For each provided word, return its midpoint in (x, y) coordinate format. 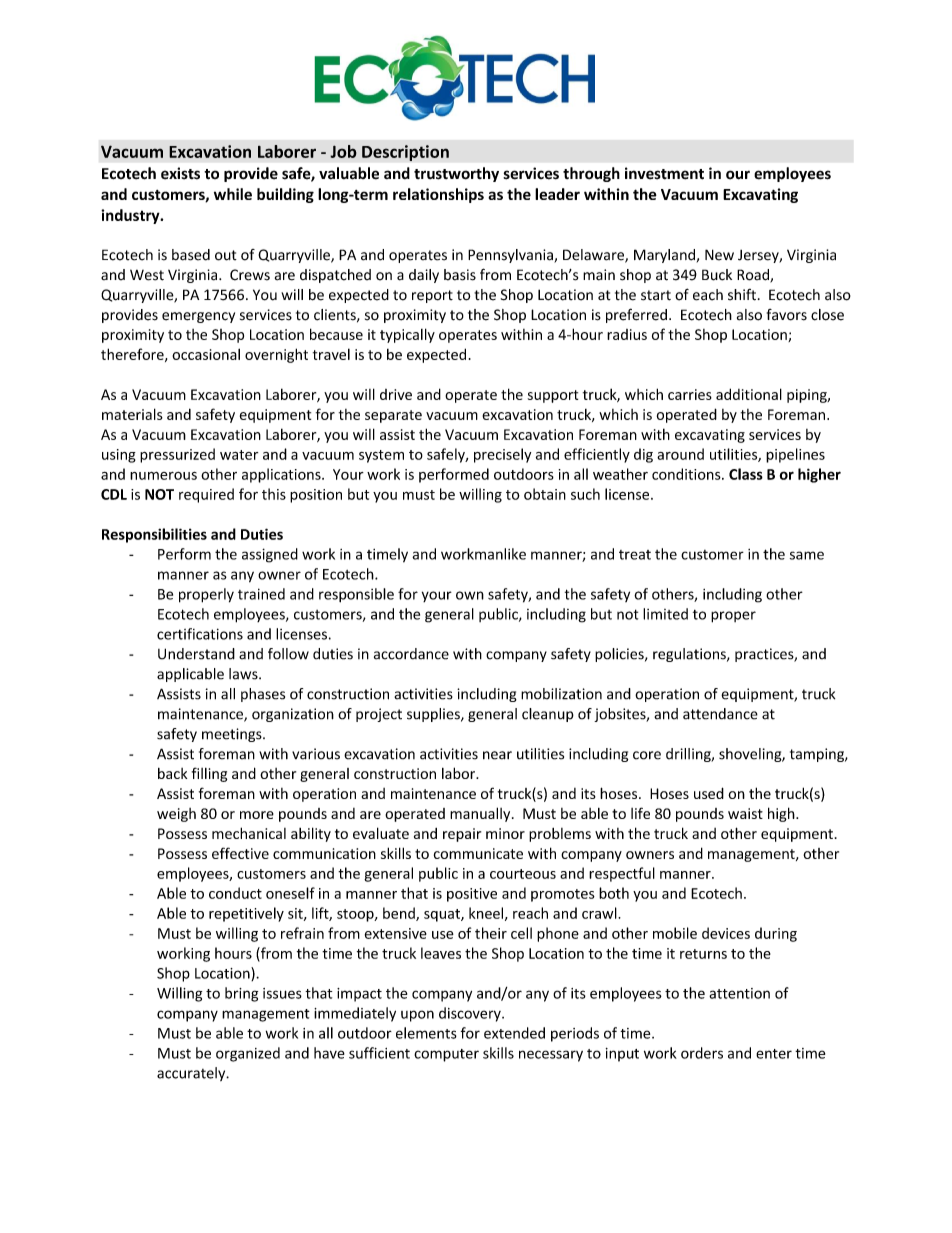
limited (665, 614)
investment (664, 173)
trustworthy (456, 174)
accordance (411, 654)
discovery (471, 1014)
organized (248, 1054)
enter (774, 1054)
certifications (200, 634)
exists (180, 173)
